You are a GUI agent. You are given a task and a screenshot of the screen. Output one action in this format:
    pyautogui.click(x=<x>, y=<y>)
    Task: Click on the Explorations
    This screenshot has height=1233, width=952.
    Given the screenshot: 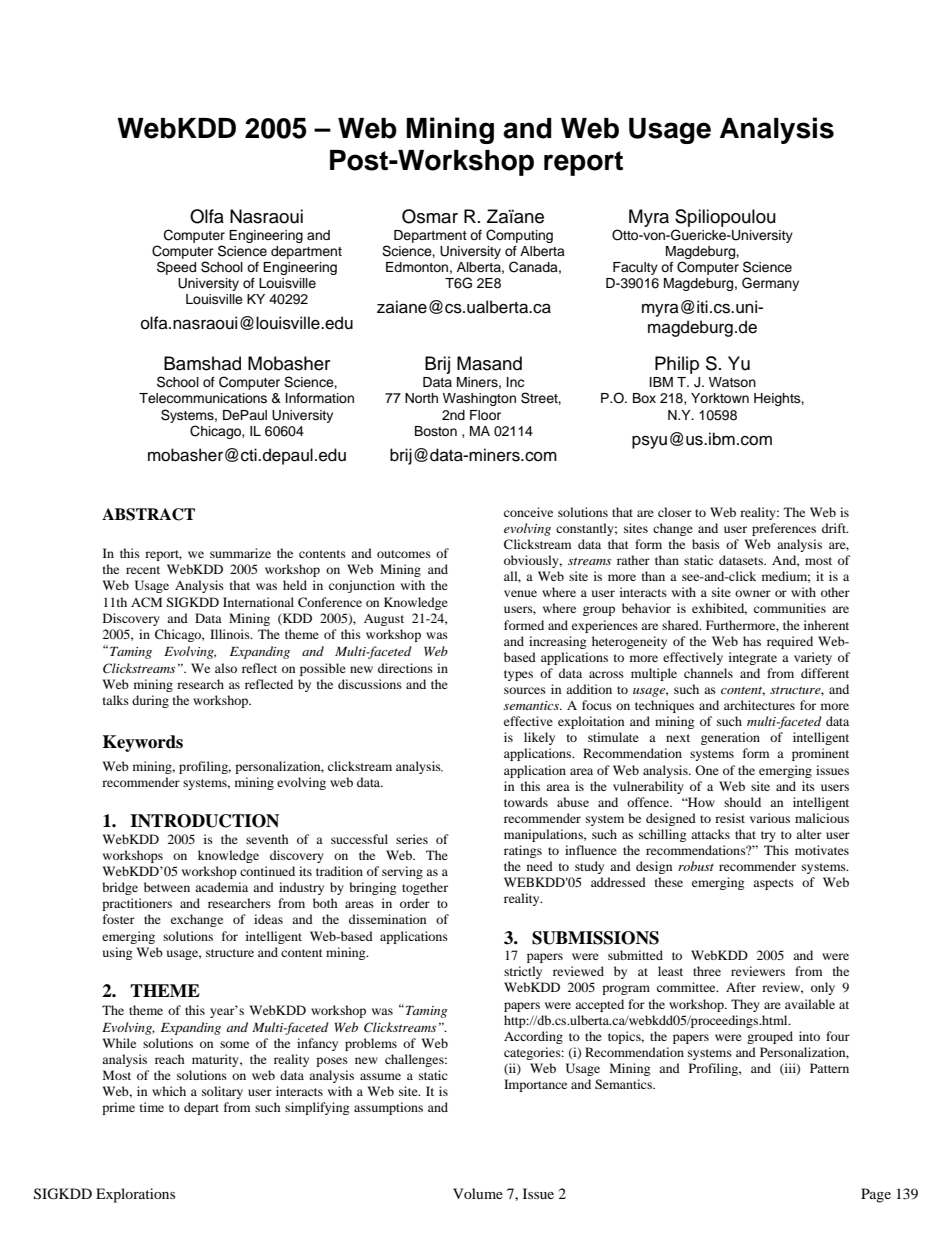 What is the action you would take?
    pyautogui.click(x=135, y=1195)
